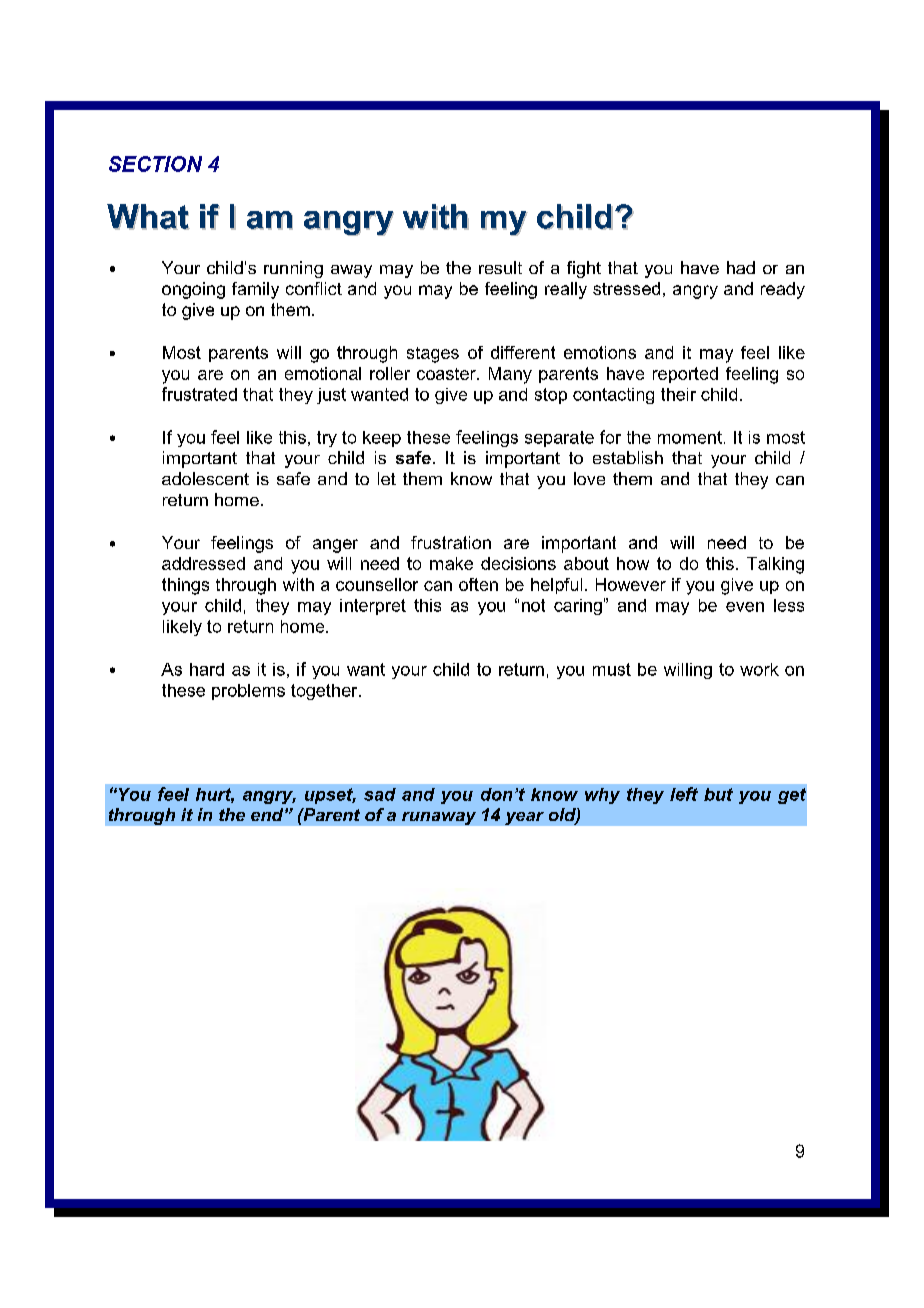 This screenshot has width=924, height=1308. What do you see at coordinates (500, 267) in the screenshot?
I see `result` at bounding box center [500, 267].
